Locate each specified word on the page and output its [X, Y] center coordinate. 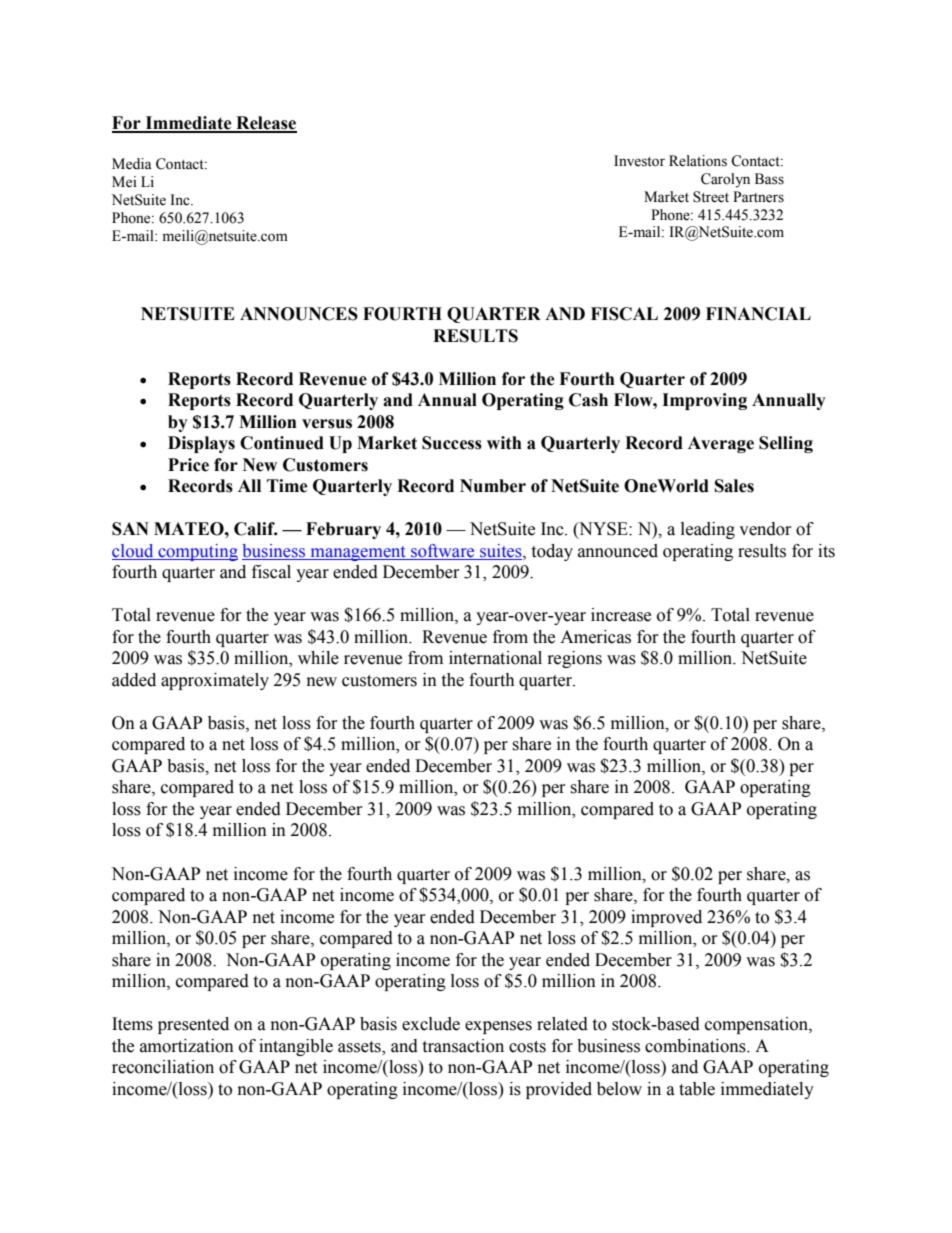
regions [575, 659]
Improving [704, 401]
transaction [463, 1046]
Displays [201, 444]
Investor [639, 161]
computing [197, 552]
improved [666, 918]
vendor [765, 529]
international [495, 658]
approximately [215, 681]
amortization [187, 1046]
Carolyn [725, 180]
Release [265, 124]
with [504, 443]
